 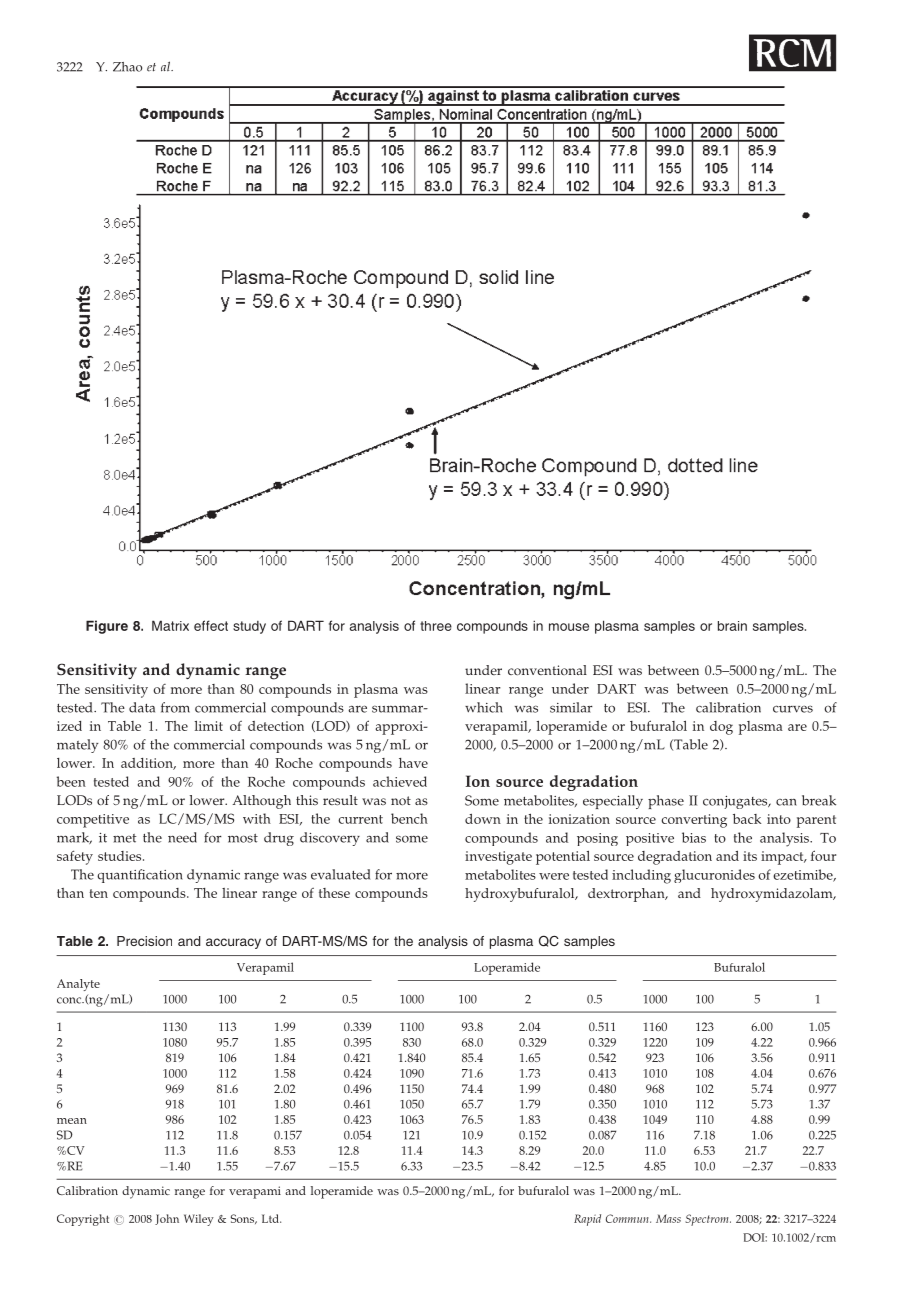 I want to click on John, so click(x=167, y=1219).
